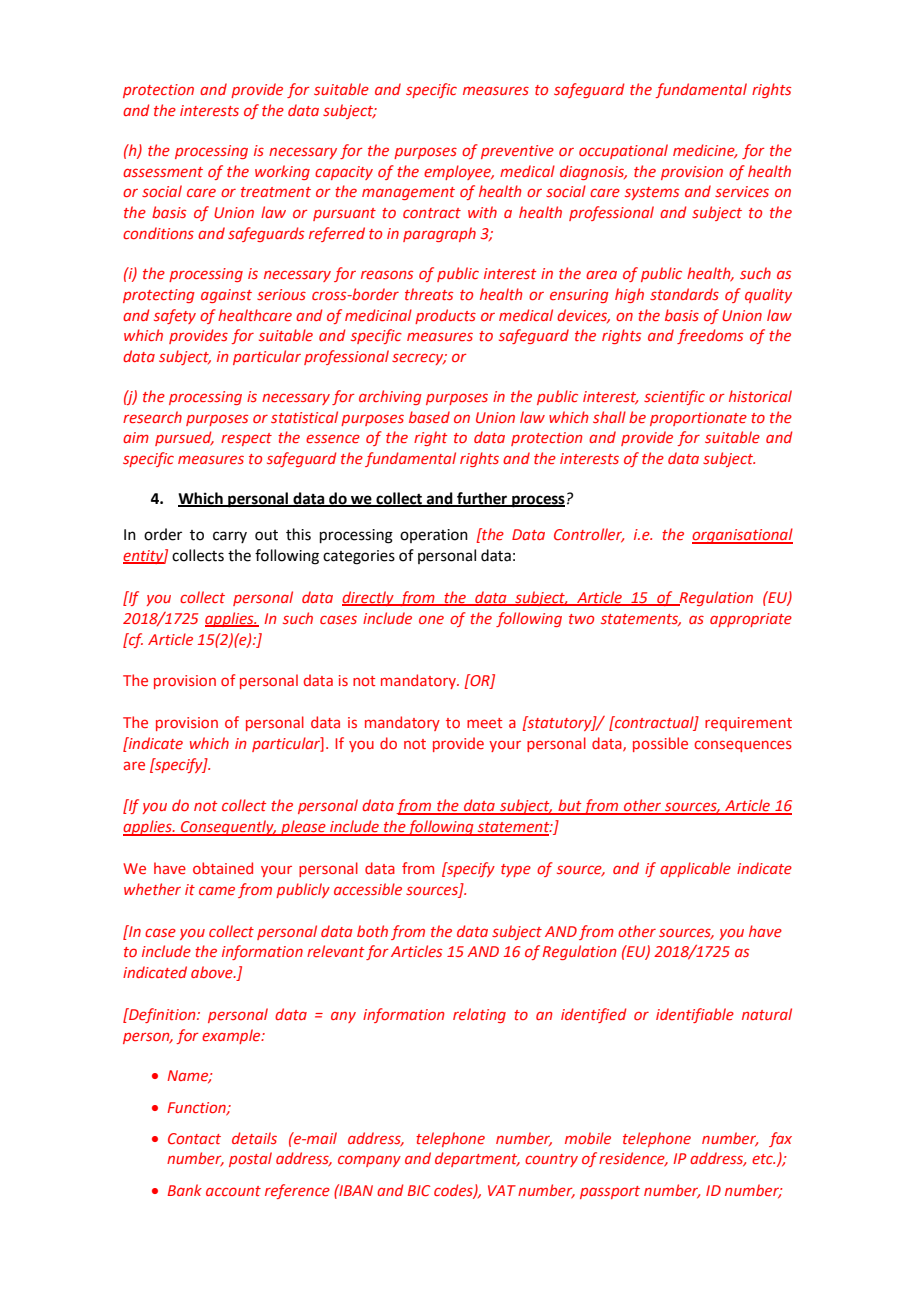 This document has width=924, height=1308. I want to click on assessment, so click(163, 172).
